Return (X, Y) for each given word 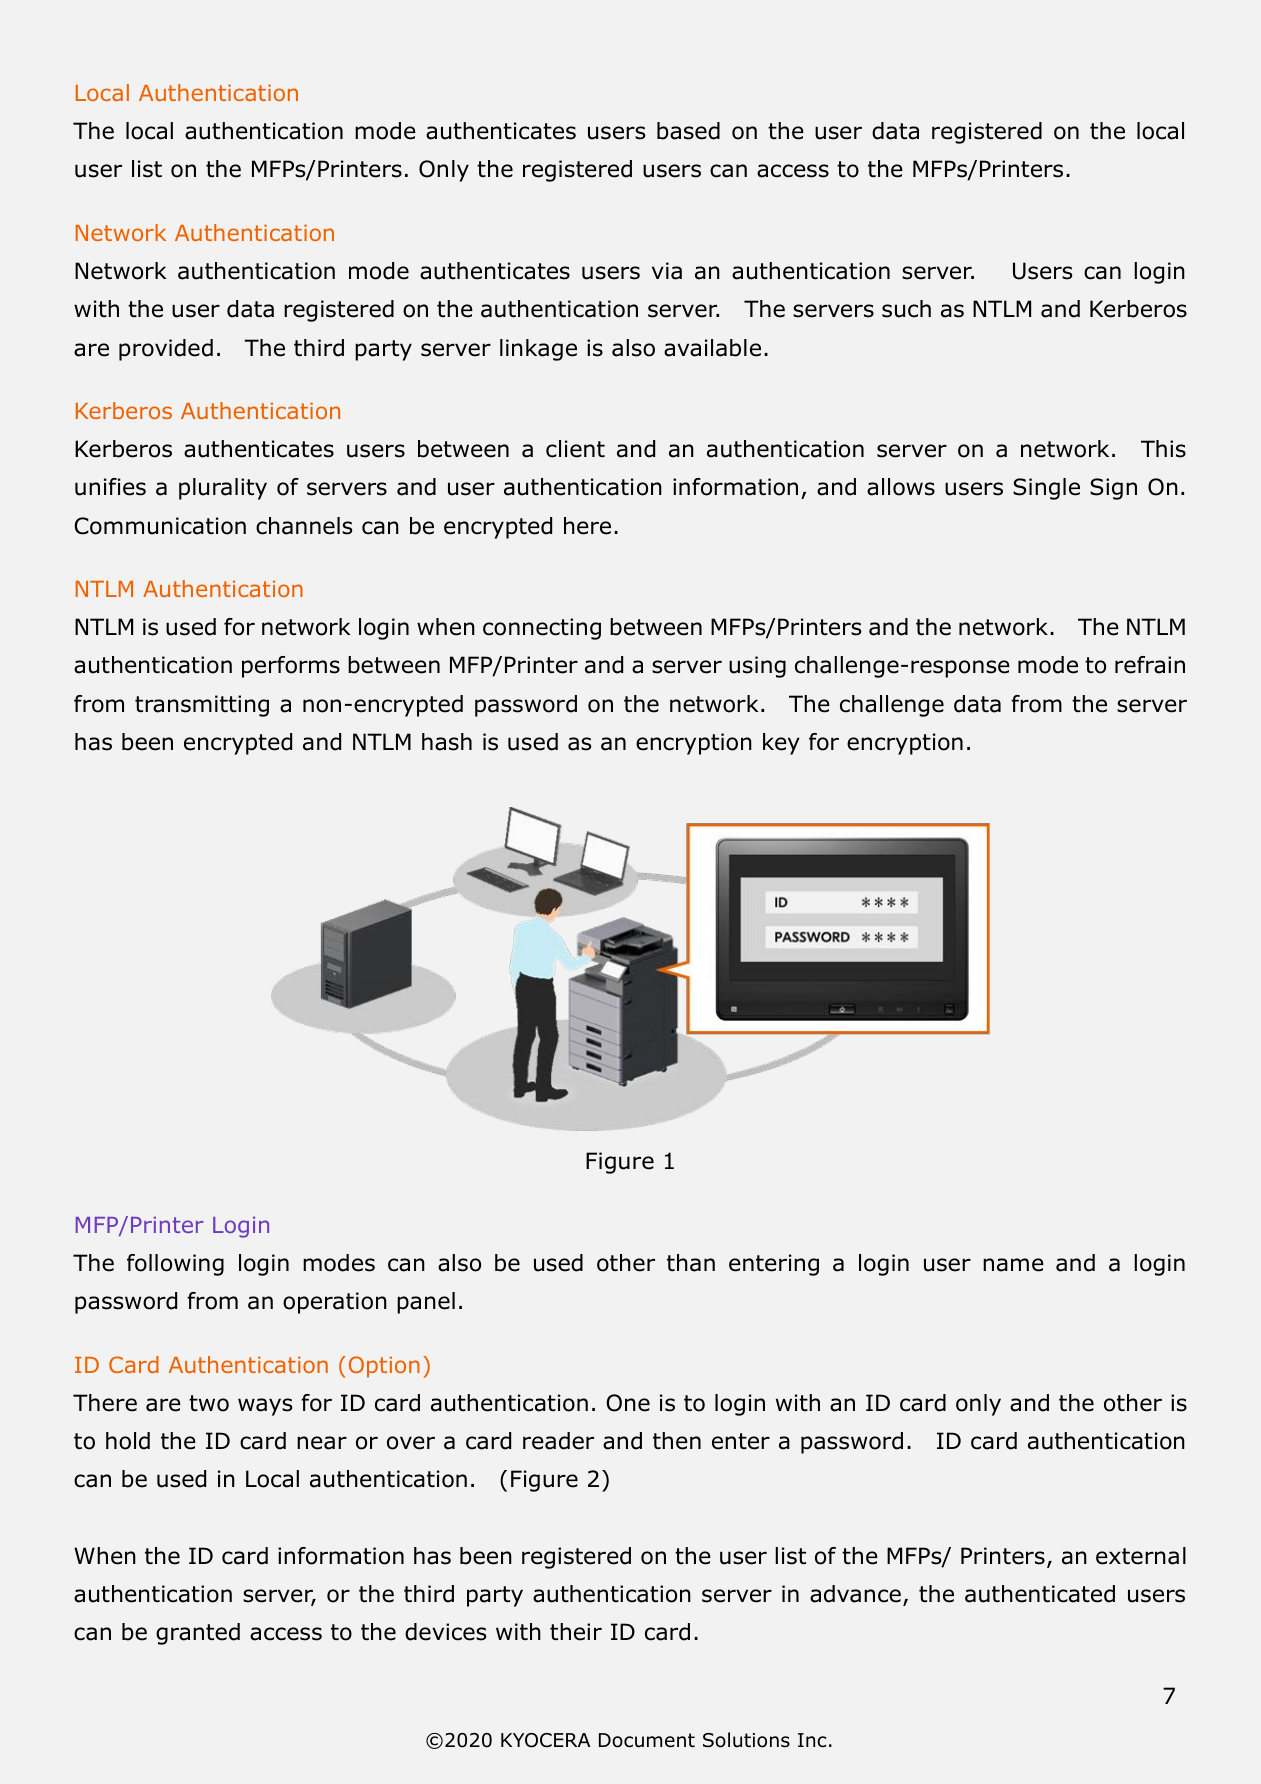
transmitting (202, 706)
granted (198, 1634)
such (906, 309)
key (781, 744)
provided (166, 350)
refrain (1150, 665)
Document (647, 1740)
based (688, 131)
